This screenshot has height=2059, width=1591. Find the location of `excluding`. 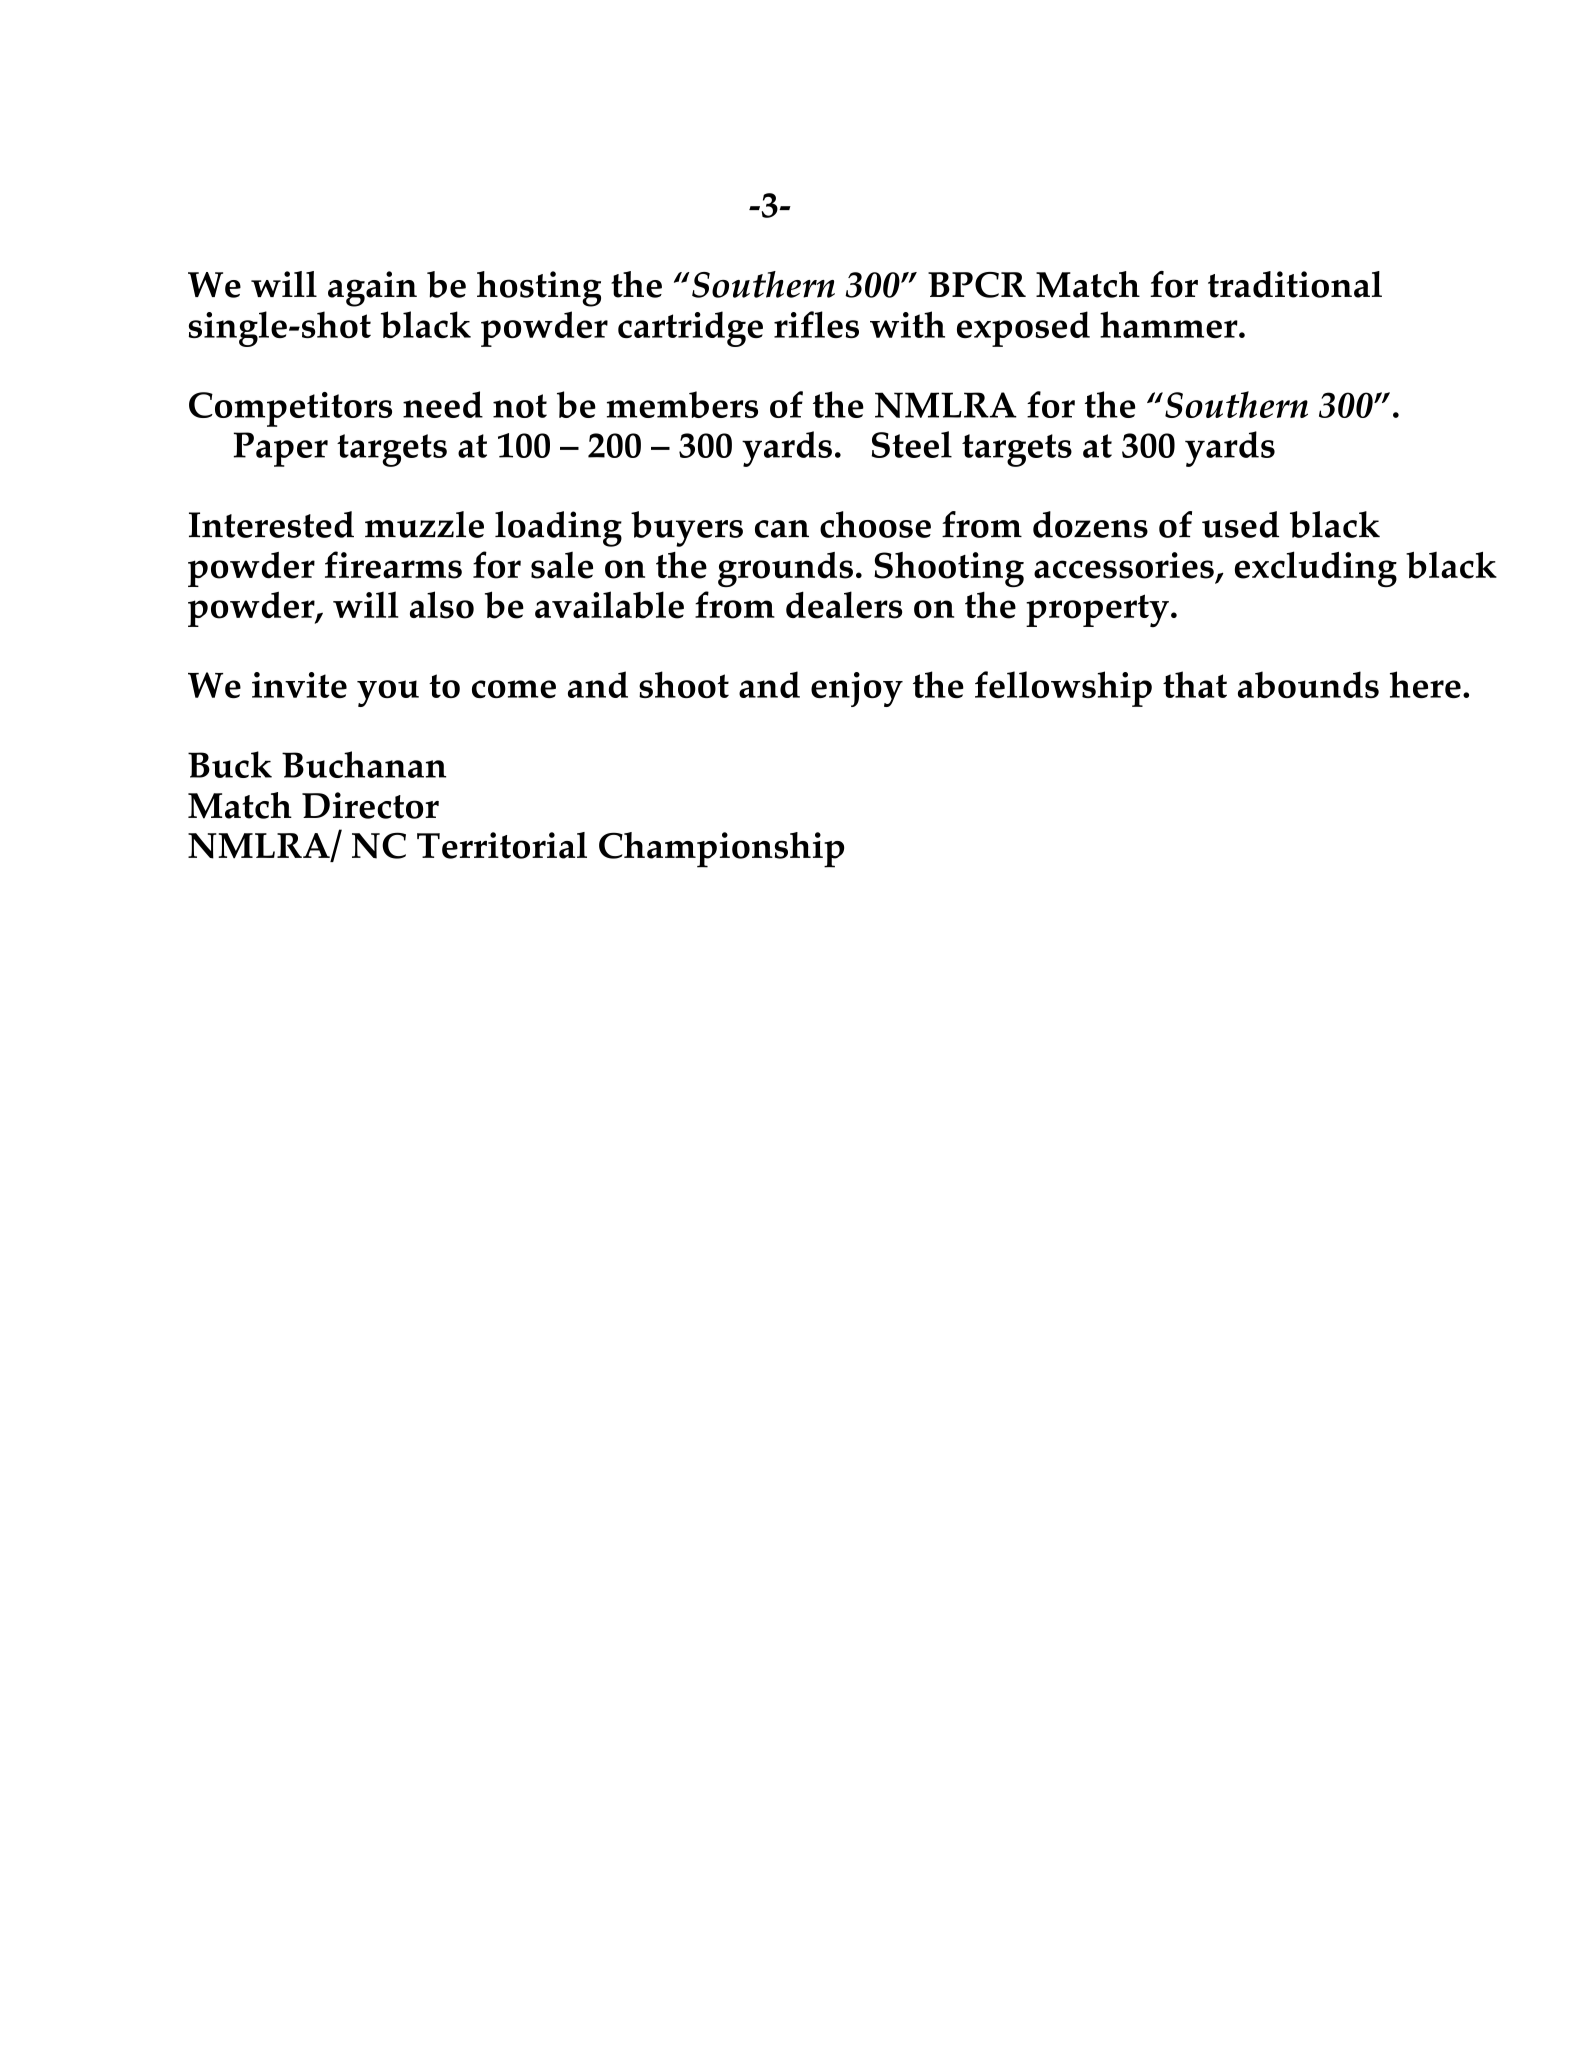

excluding is located at coordinates (1316, 569).
